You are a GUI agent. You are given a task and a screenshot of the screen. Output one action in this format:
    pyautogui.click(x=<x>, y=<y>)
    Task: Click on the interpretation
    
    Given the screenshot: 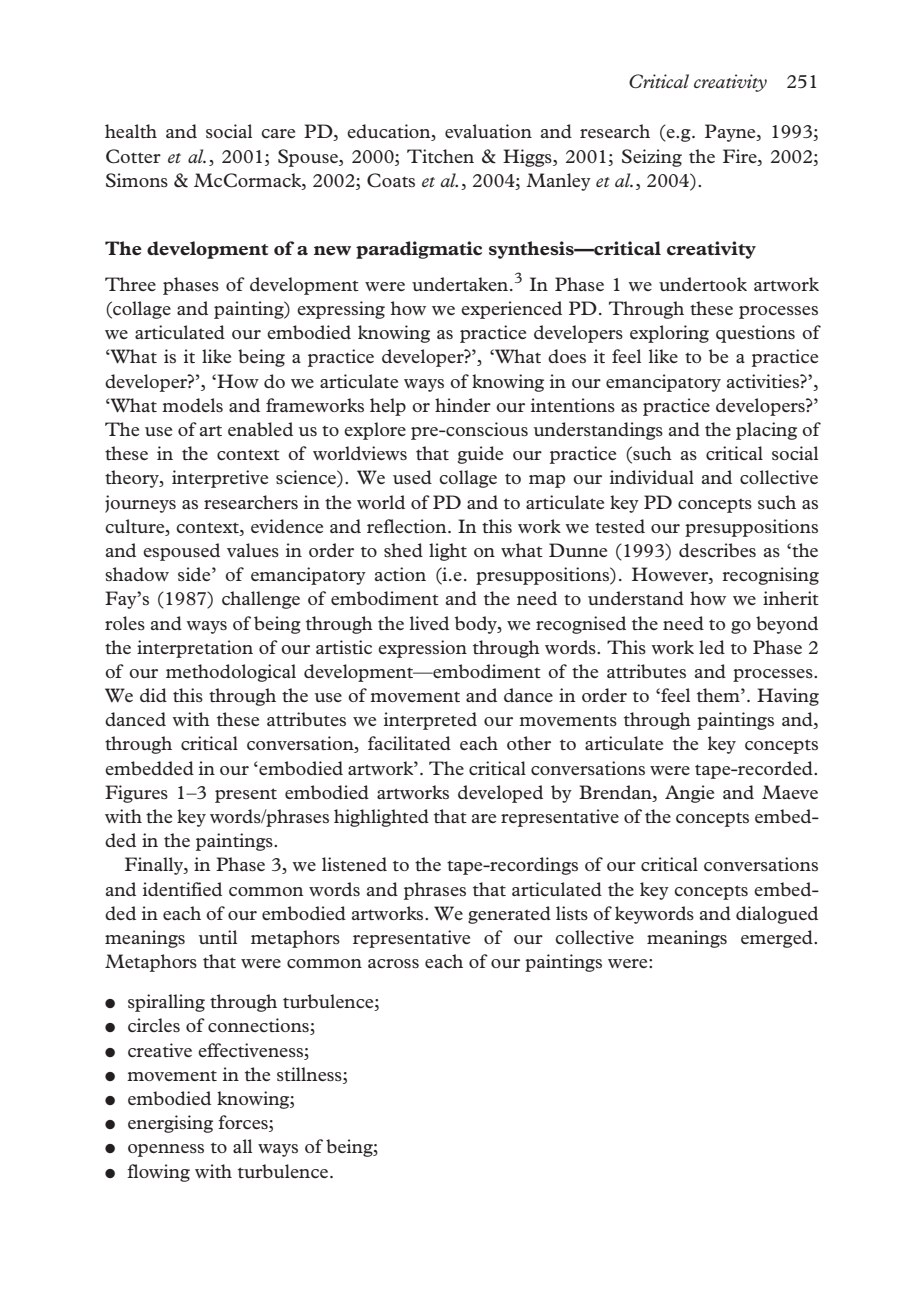 What is the action you would take?
    pyautogui.click(x=195, y=649)
